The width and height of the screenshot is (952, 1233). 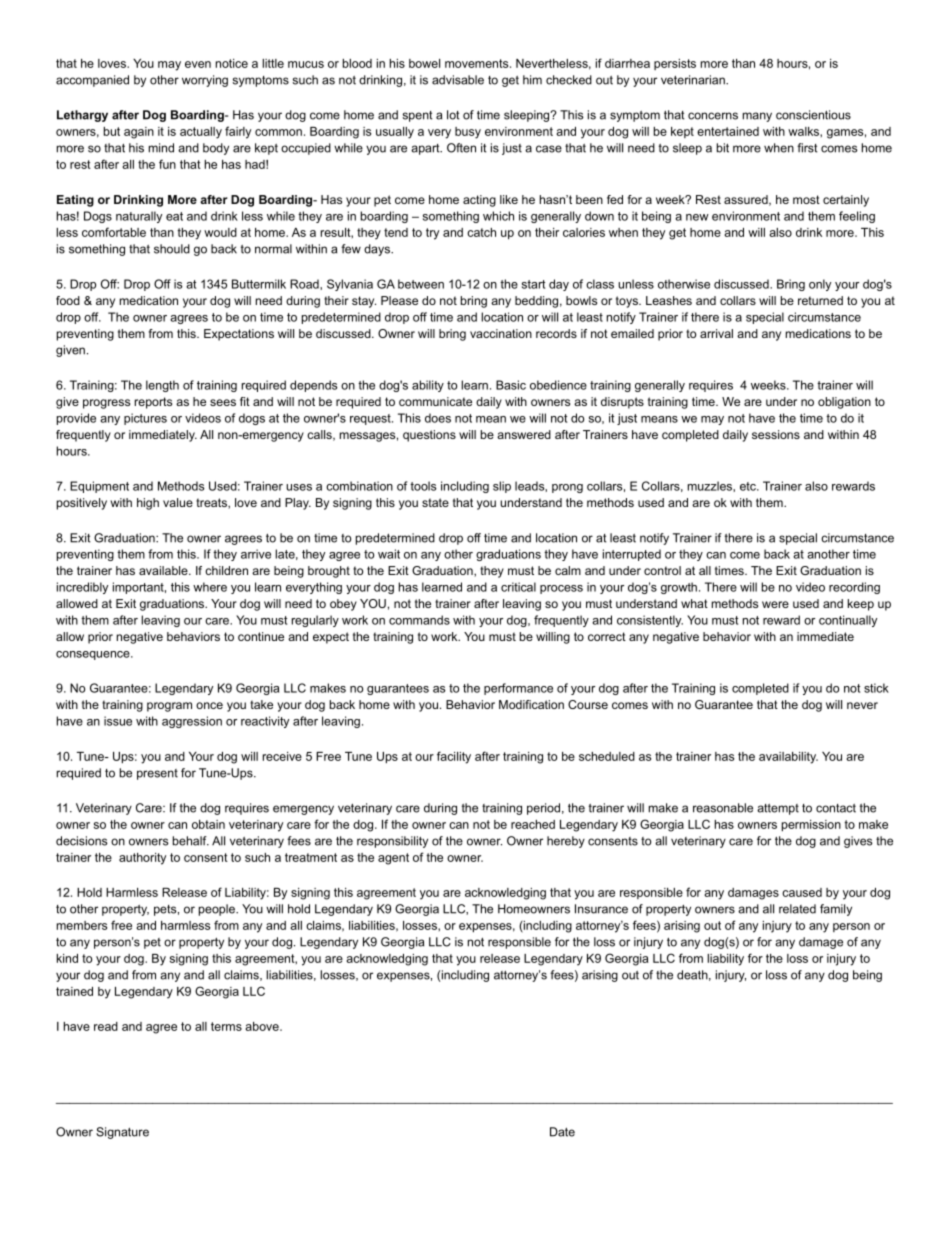 I want to click on Signature, so click(x=122, y=1133).
